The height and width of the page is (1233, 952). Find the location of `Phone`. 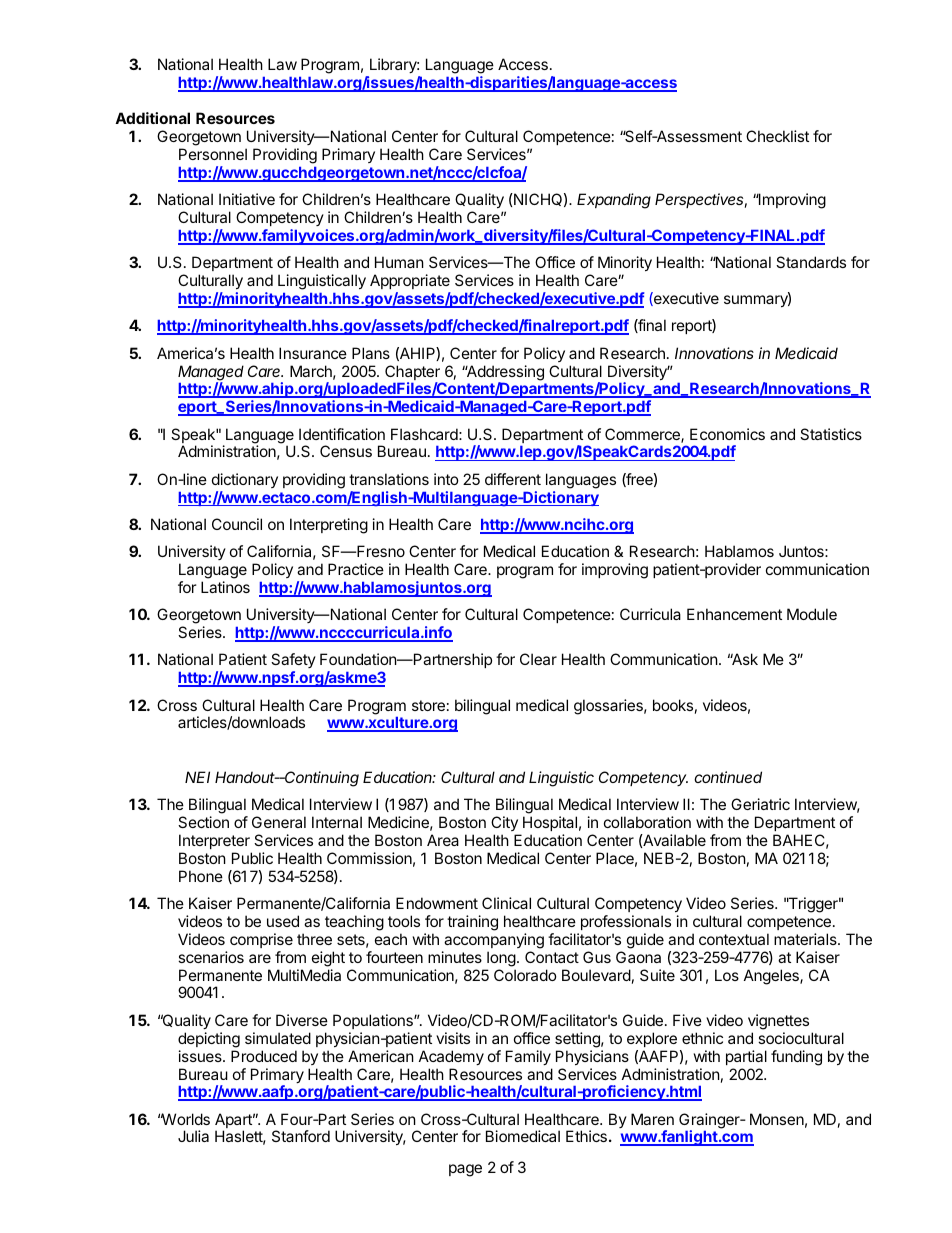

Phone is located at coordinates (201, 876).
